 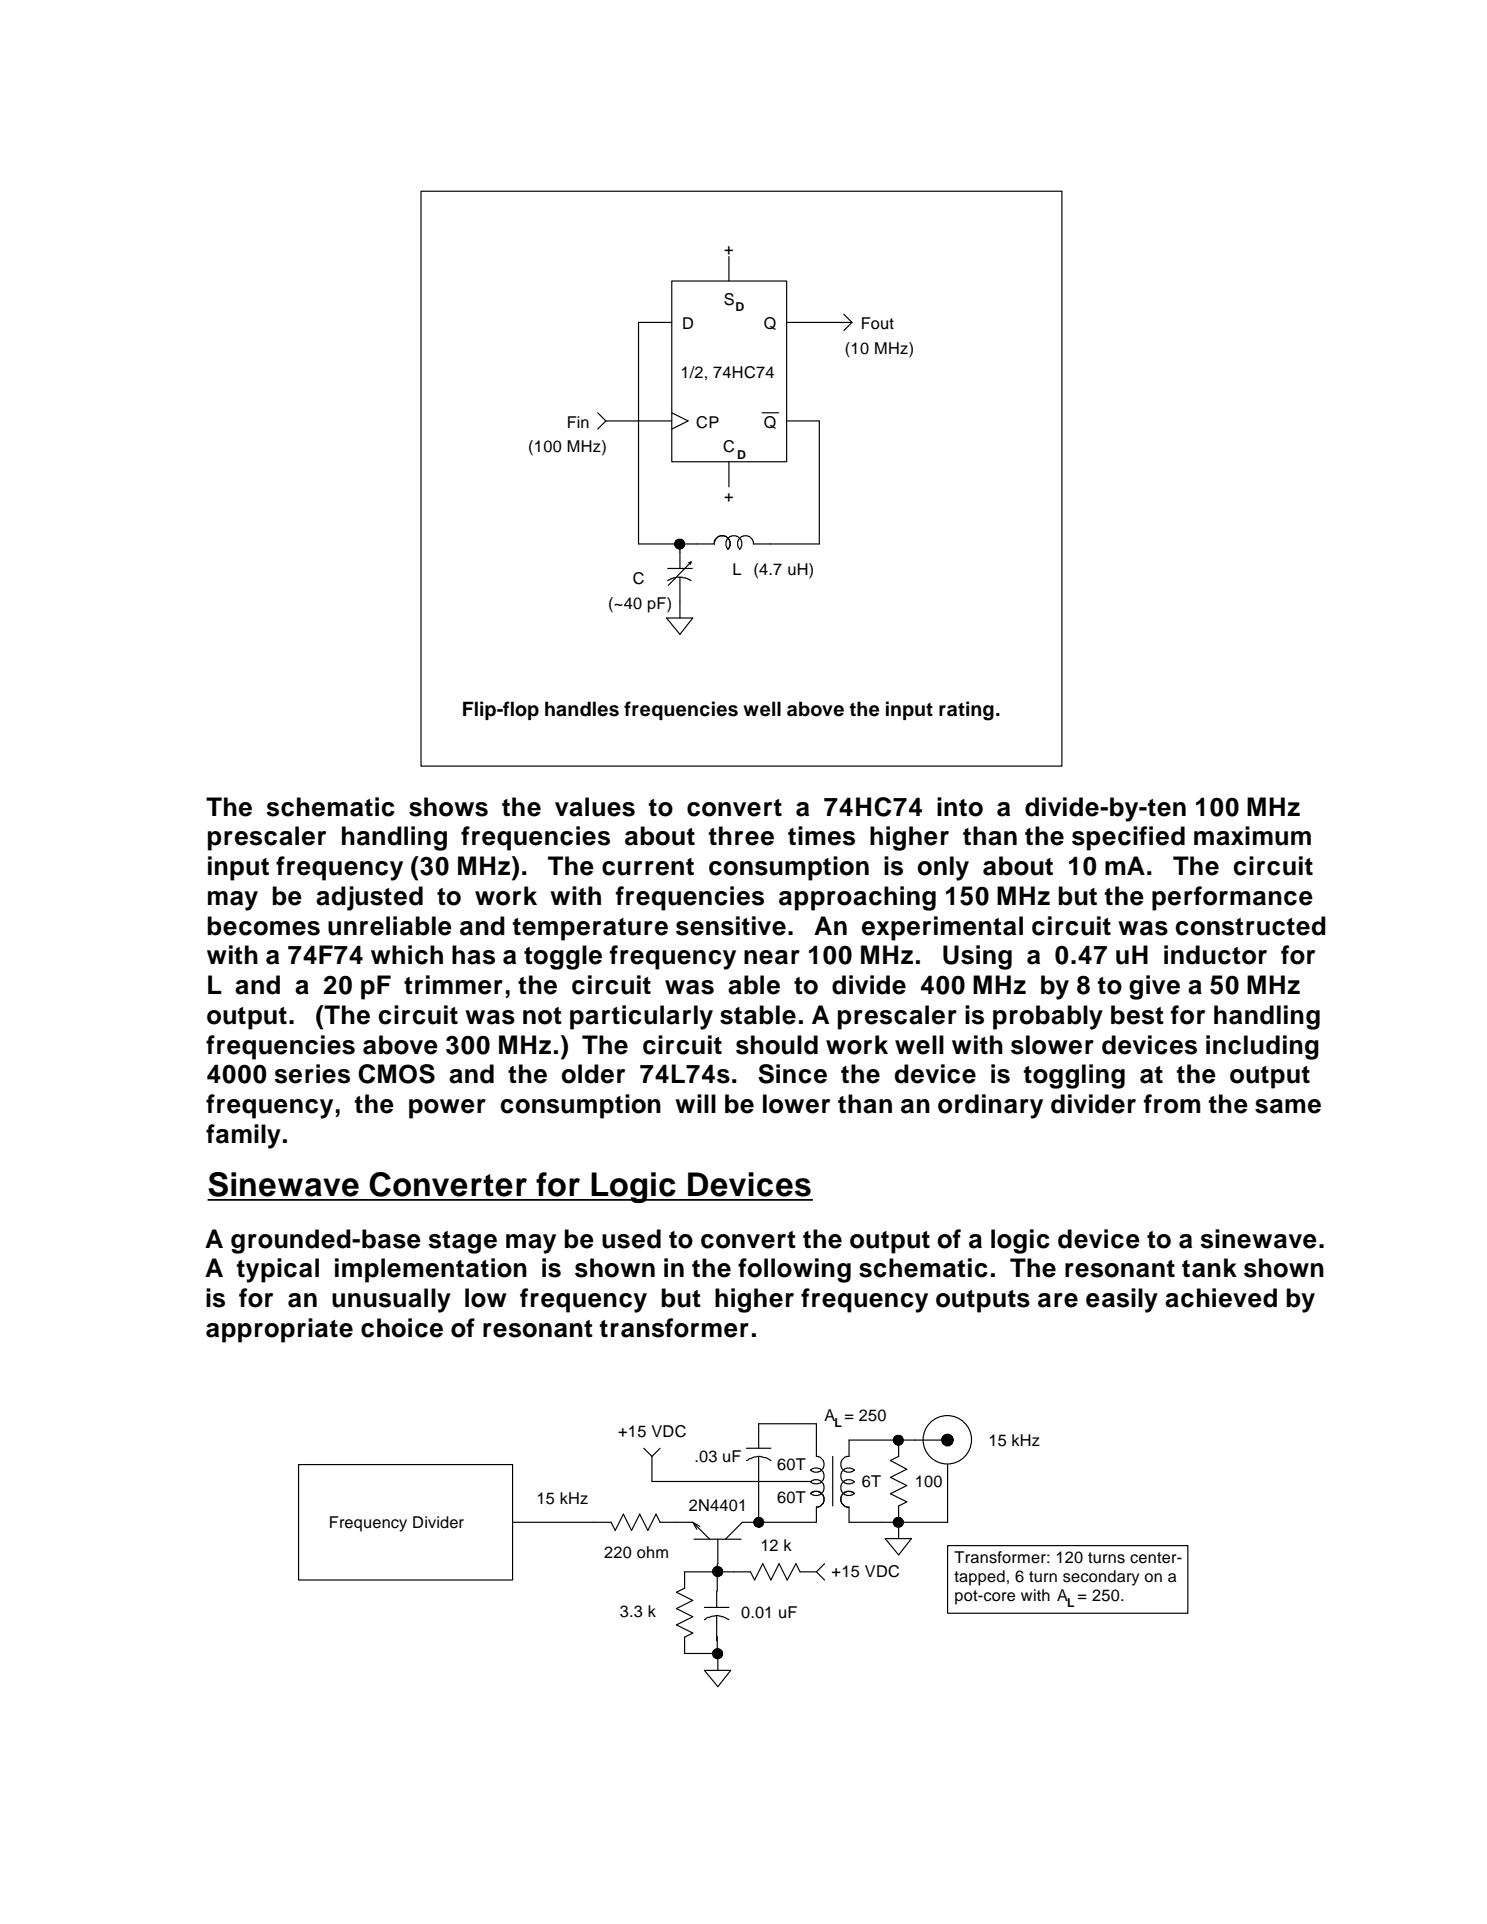 I want to click on near, so click(x=772, y=957).
